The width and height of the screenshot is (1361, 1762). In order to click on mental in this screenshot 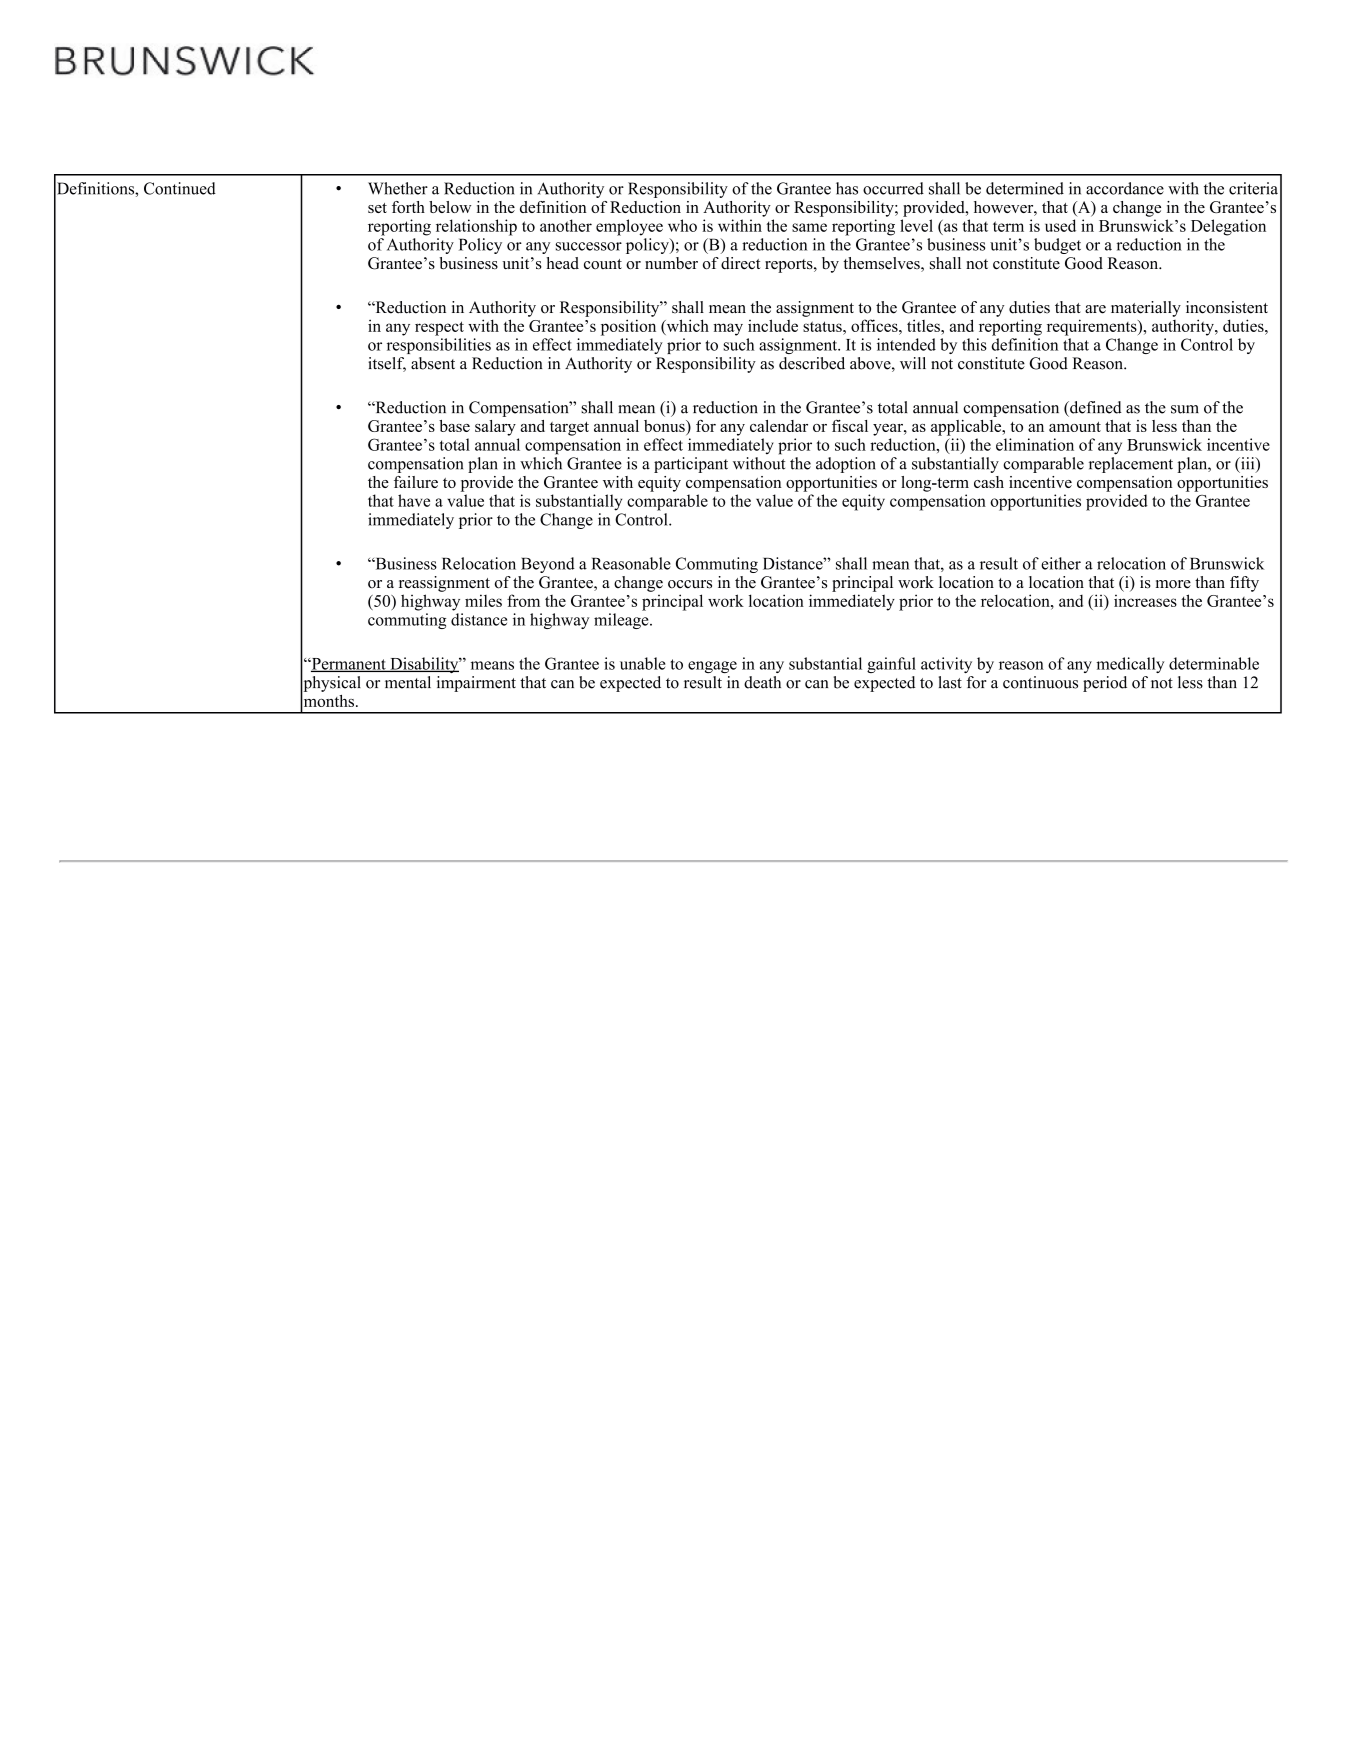, I will do `click(408, 682)`.
